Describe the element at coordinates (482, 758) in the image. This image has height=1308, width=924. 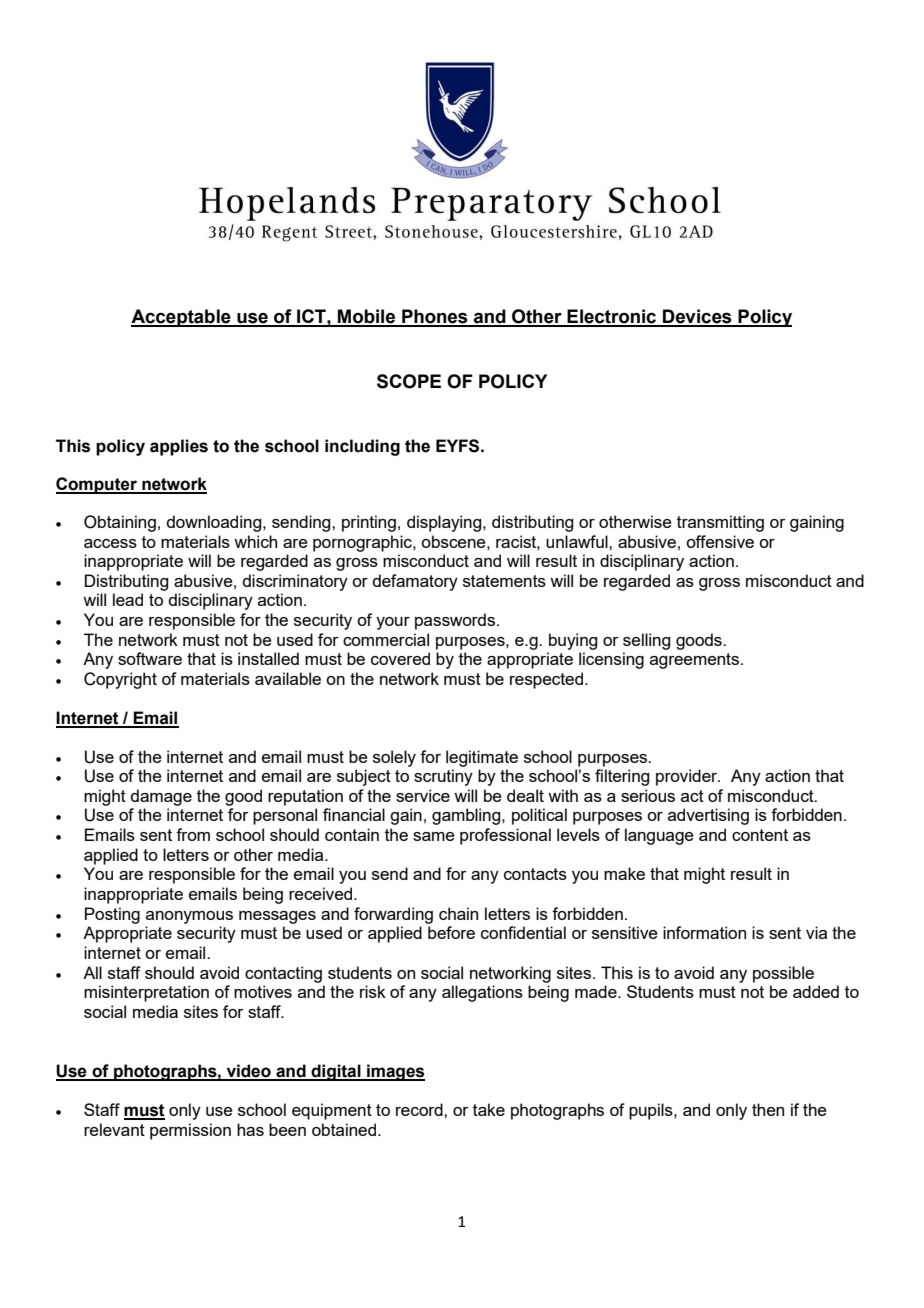
I see `legitimate` at that location.
